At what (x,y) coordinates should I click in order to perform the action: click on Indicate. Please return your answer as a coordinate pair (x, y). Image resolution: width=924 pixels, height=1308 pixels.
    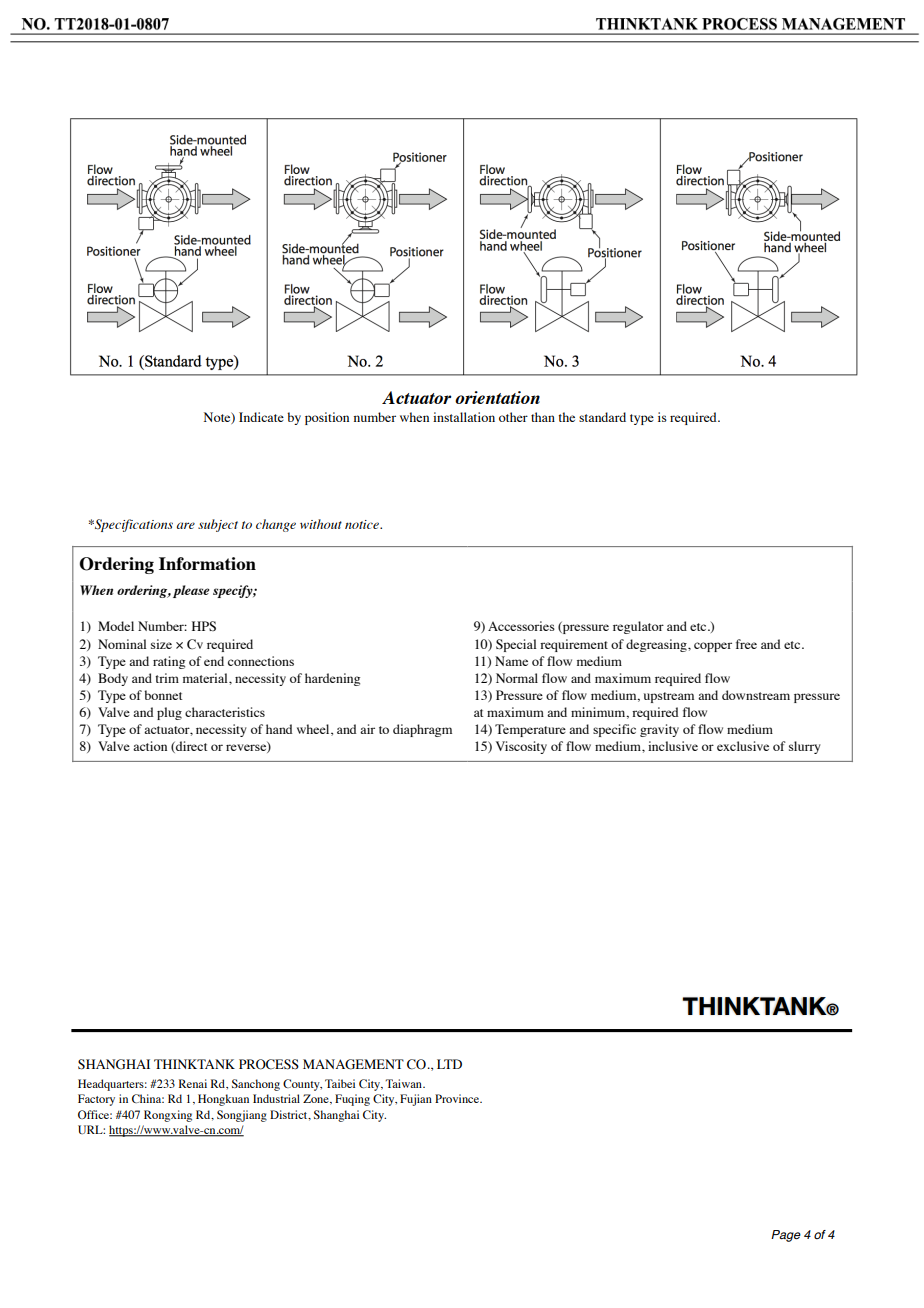
    Looking at the image, I should click on (261, 417).
